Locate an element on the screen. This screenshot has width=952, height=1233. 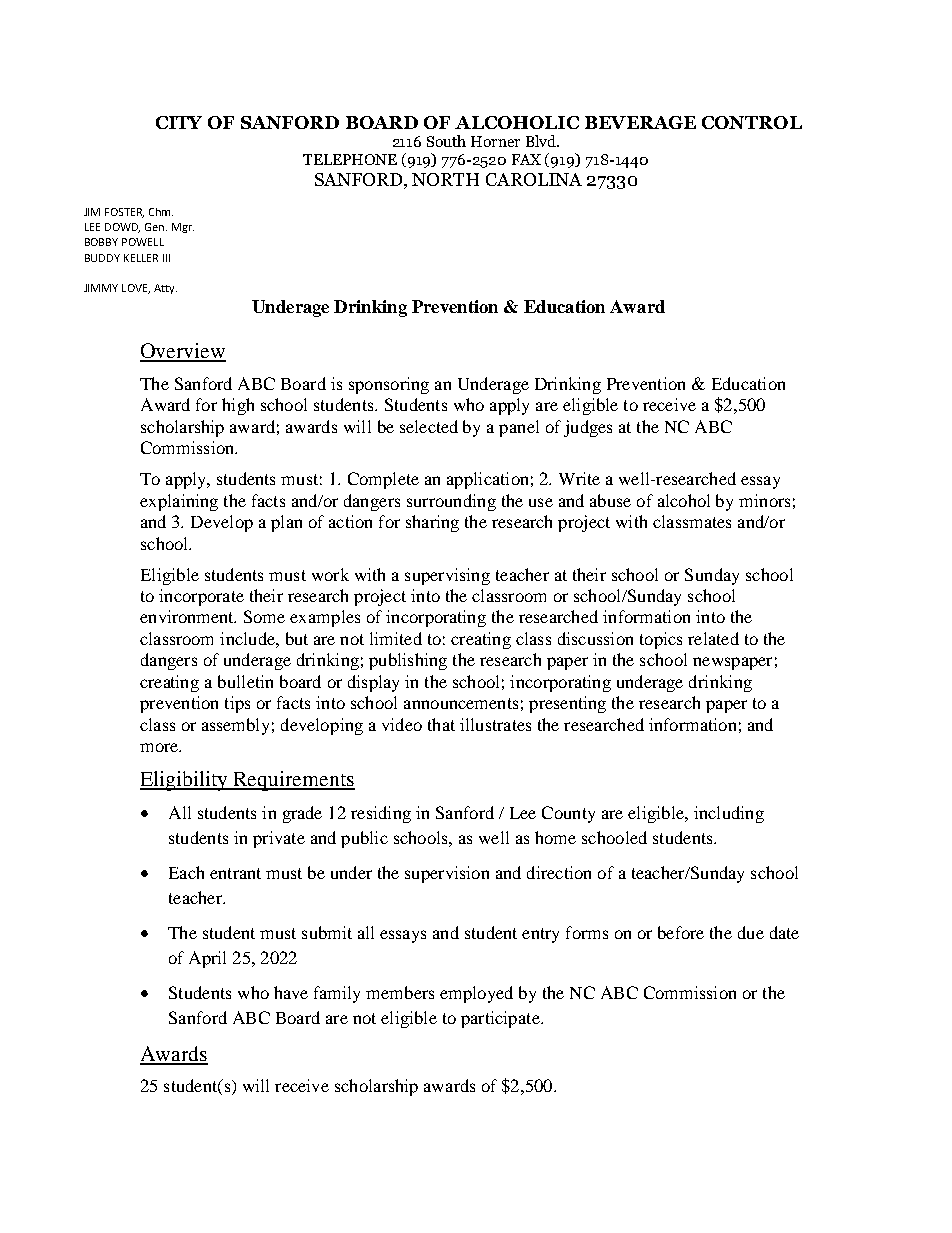
South is located at coordinates (446, 141).
